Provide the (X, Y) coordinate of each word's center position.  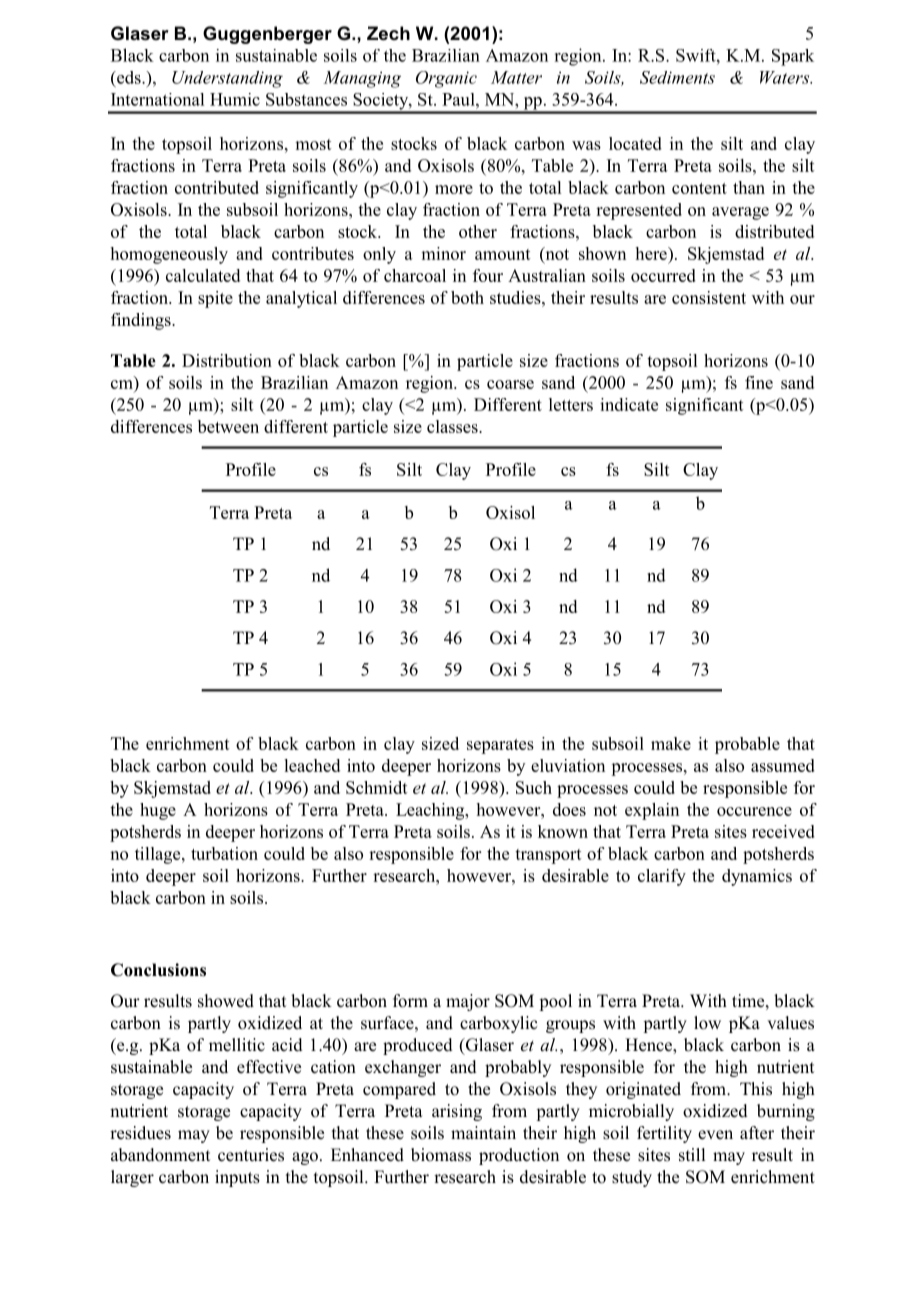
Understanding (227, 79)
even (715, 1135)
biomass (441, 1155)
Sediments (677, 77)
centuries (251, 1155)
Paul (459, 99)
